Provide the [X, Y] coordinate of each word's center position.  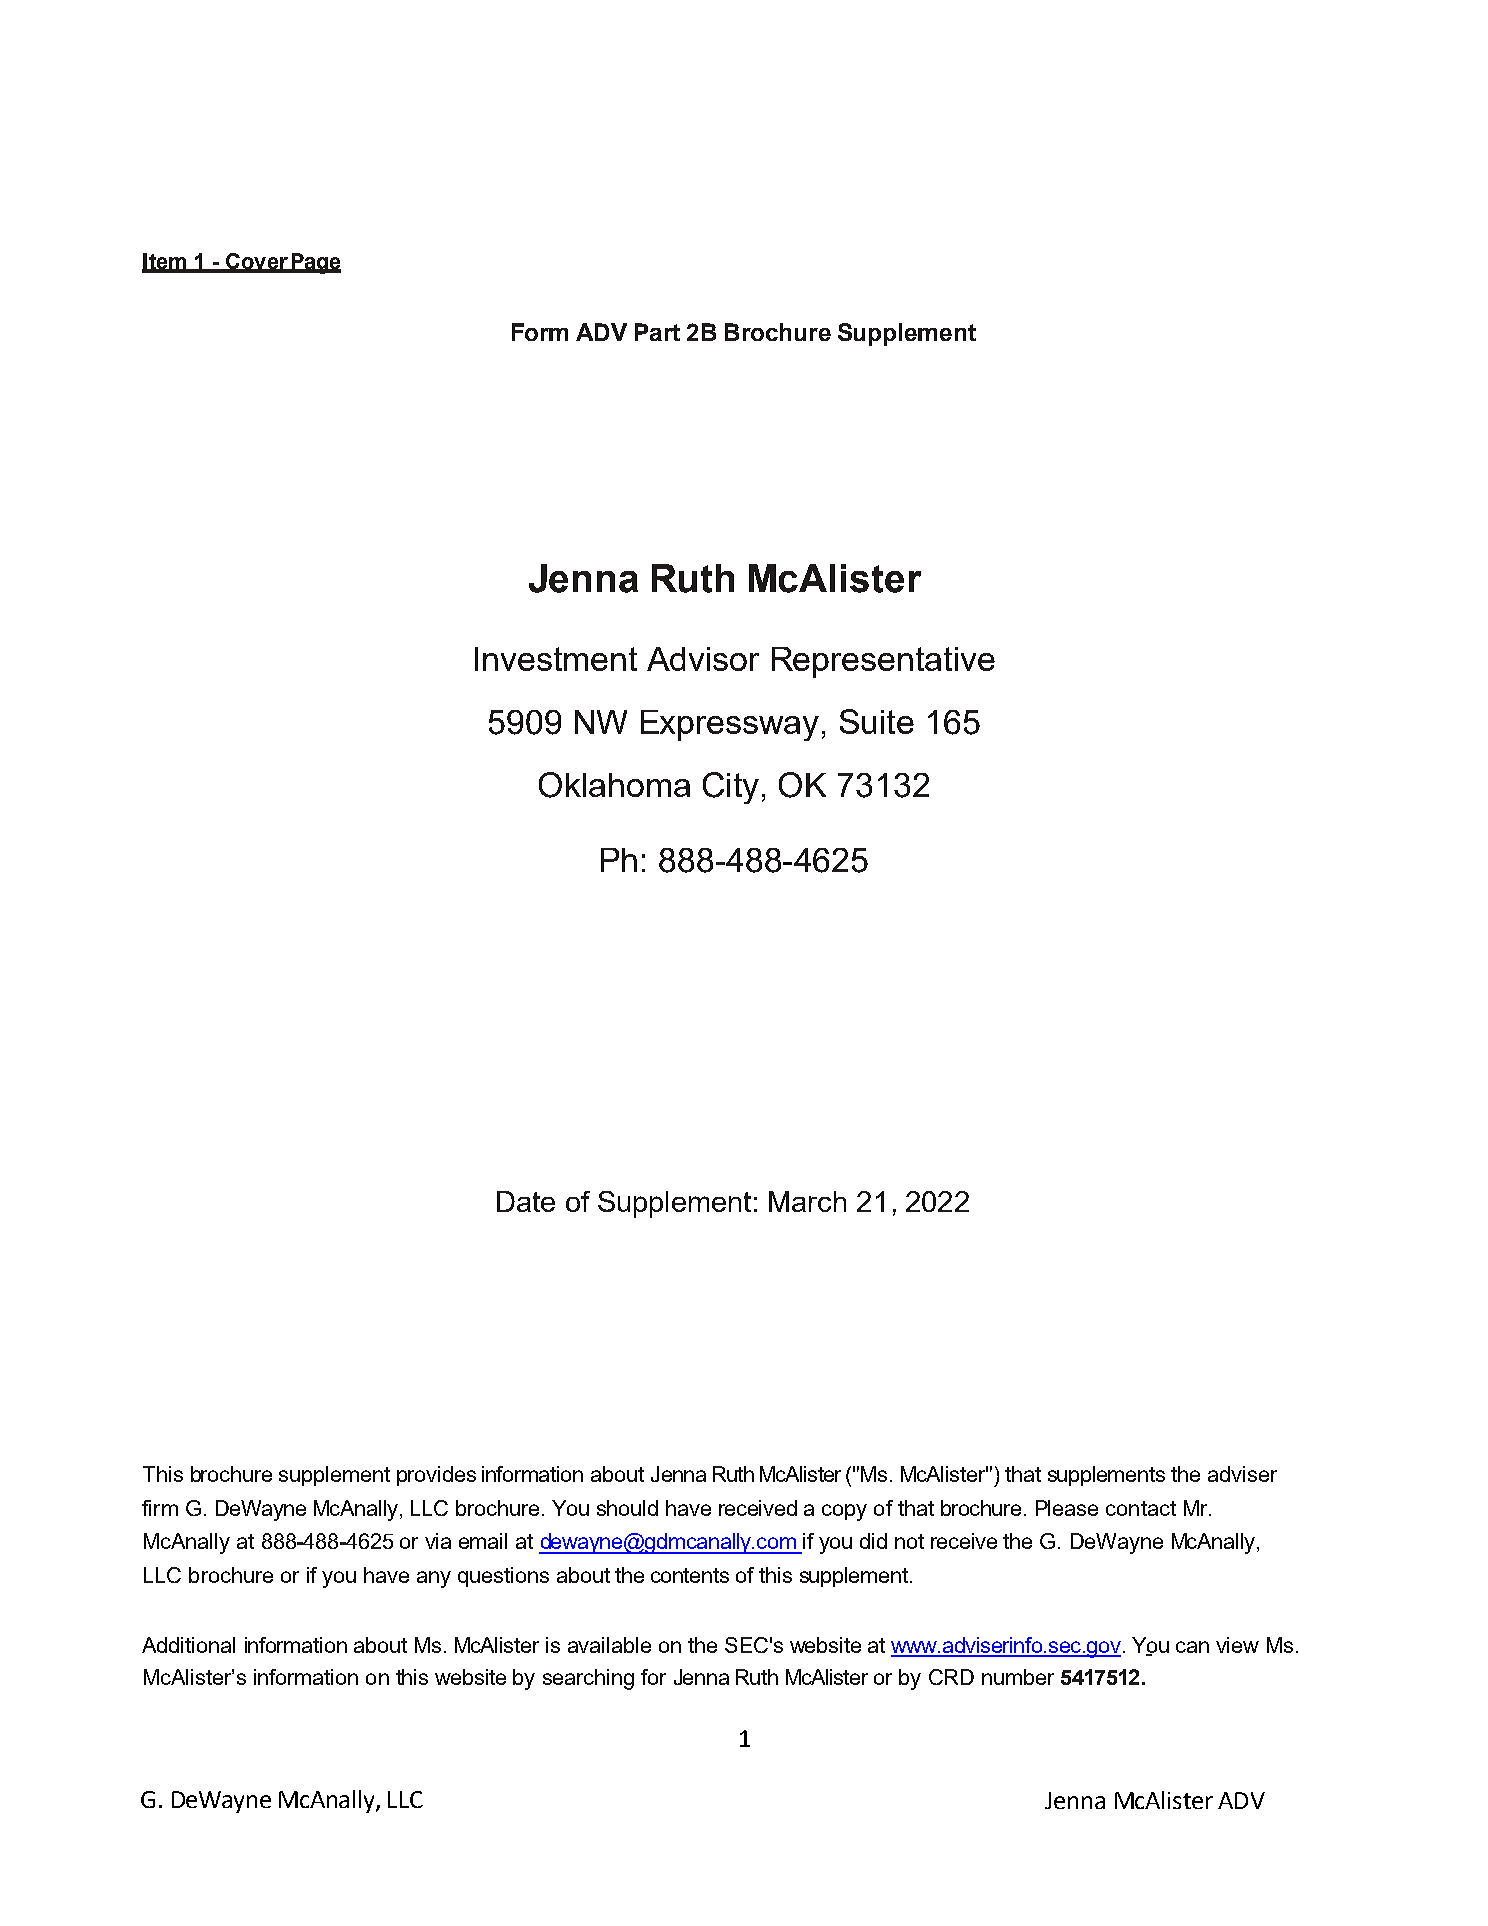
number [1018, 1677]
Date [526, 1201]
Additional [188, 1645]
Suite [877, 721]
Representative [883, 662]
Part [657, 332]
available [609, 1645]
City [731, 788]
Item [165, 262]
